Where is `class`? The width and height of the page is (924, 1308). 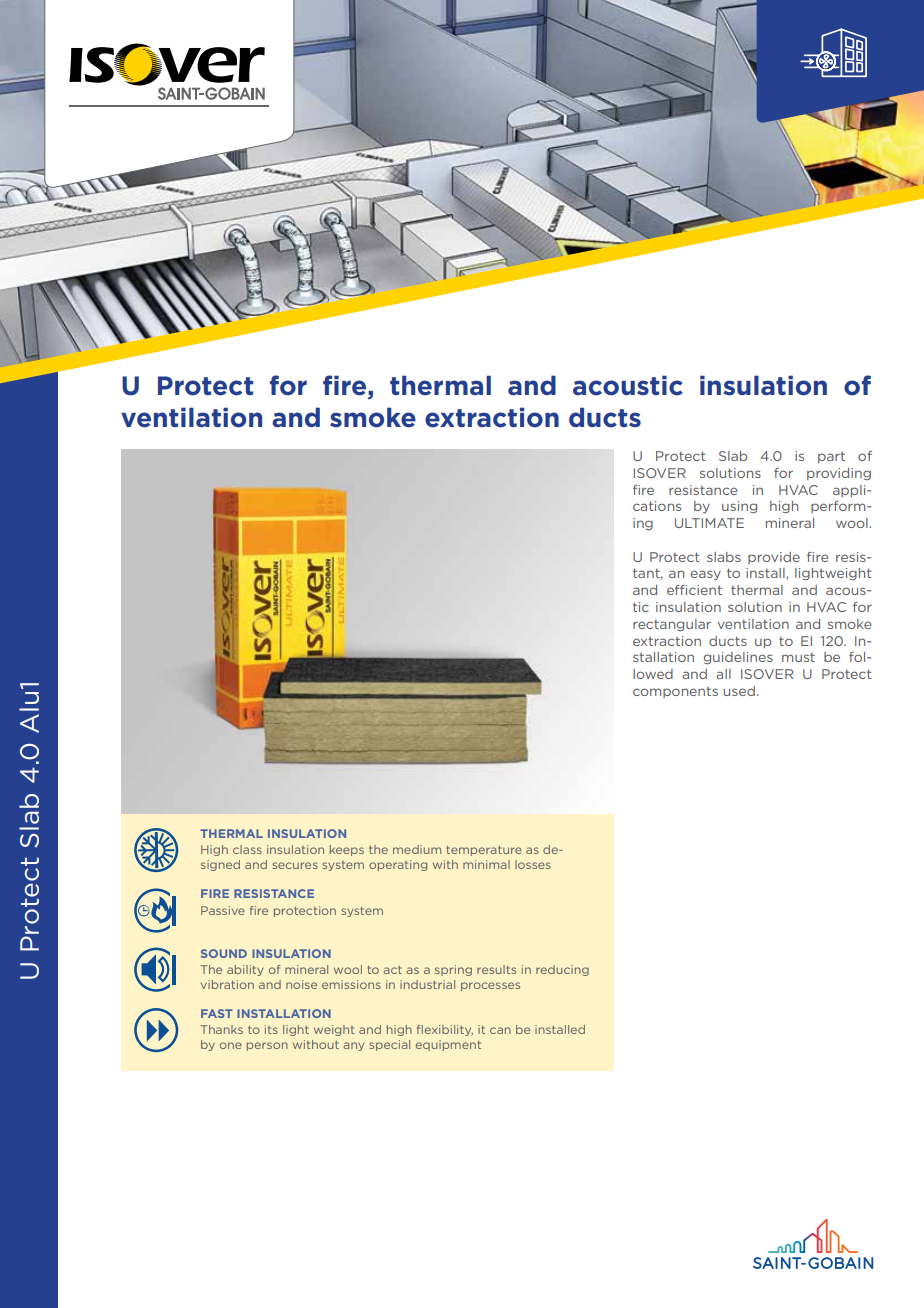 class is located at coordinates (247, 849).
